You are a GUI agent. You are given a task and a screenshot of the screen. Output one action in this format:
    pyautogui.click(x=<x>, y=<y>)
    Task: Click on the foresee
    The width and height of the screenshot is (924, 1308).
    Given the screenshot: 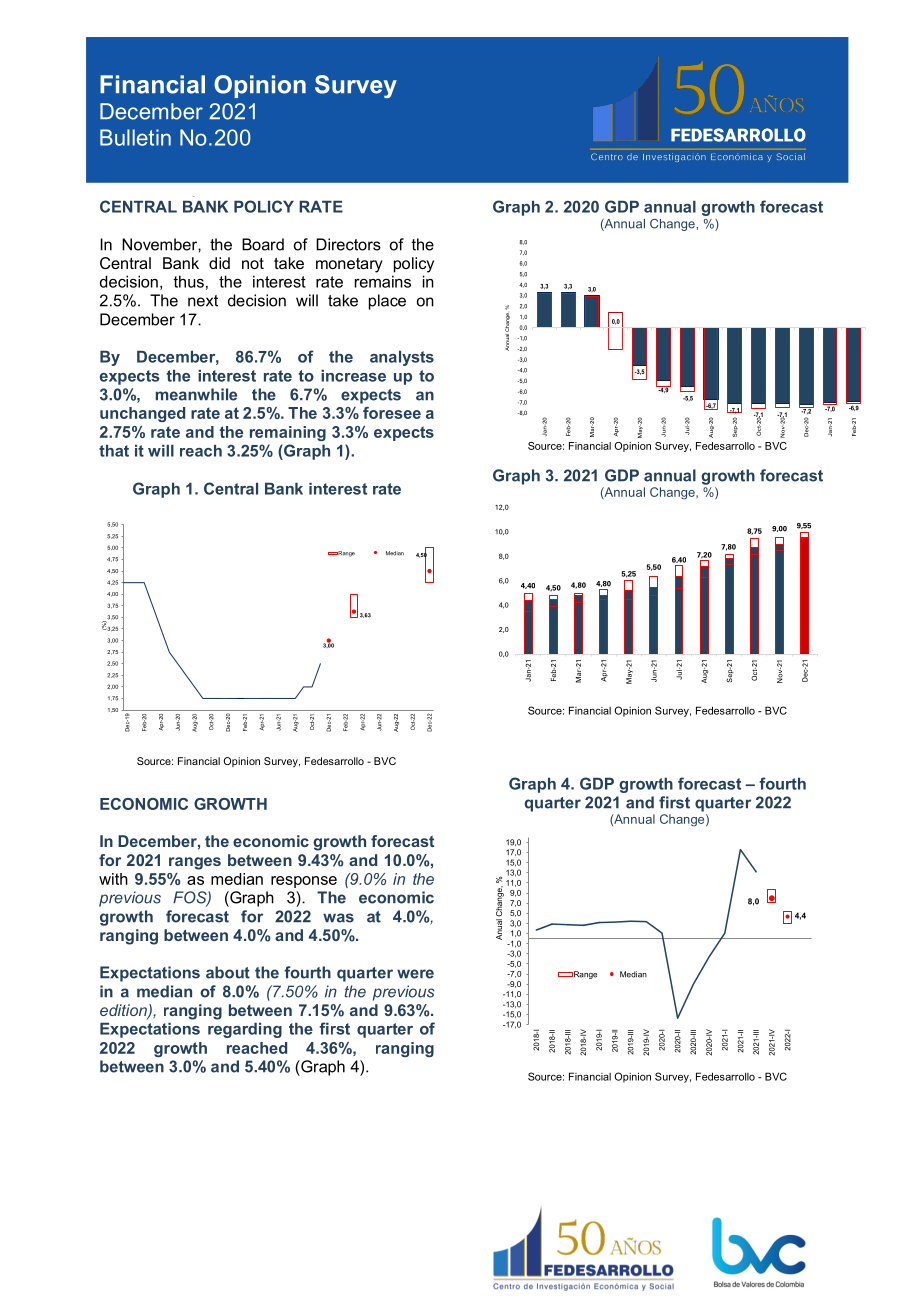 What is the action you would take?
    pyautogui.click(x=392, y=413)
